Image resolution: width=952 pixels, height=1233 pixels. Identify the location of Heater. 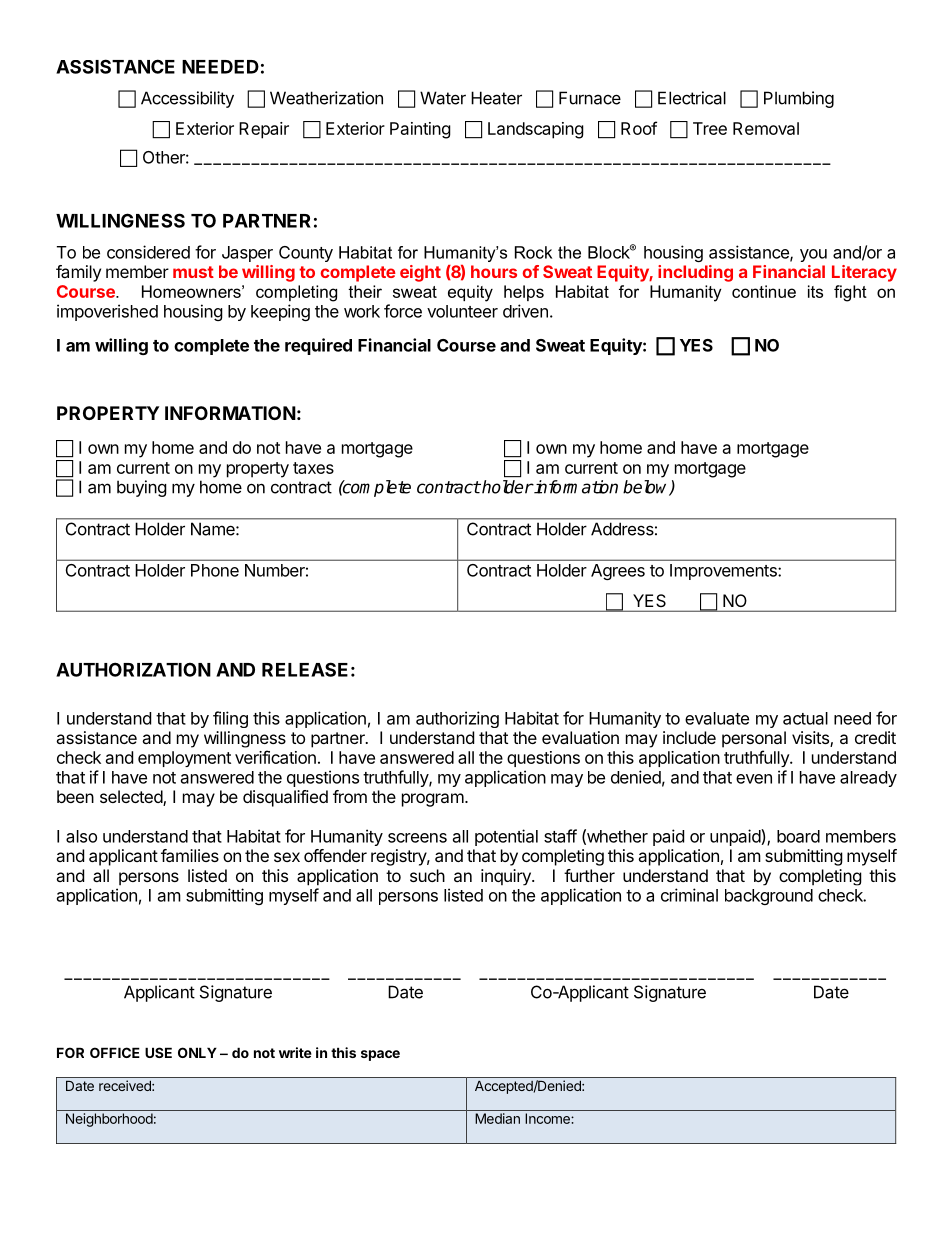
(496, 98).
